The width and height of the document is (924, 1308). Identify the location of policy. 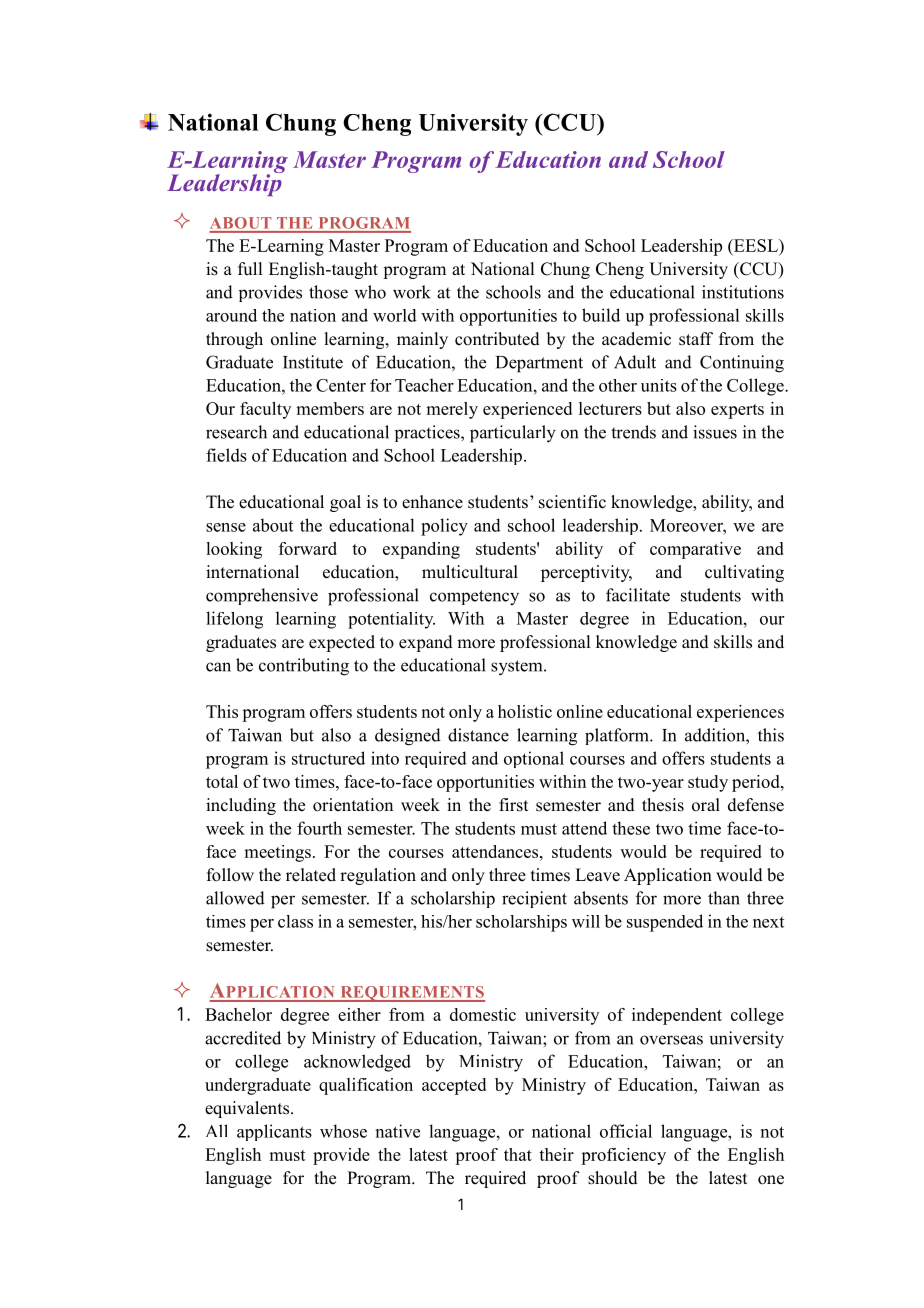
(444, 527).
